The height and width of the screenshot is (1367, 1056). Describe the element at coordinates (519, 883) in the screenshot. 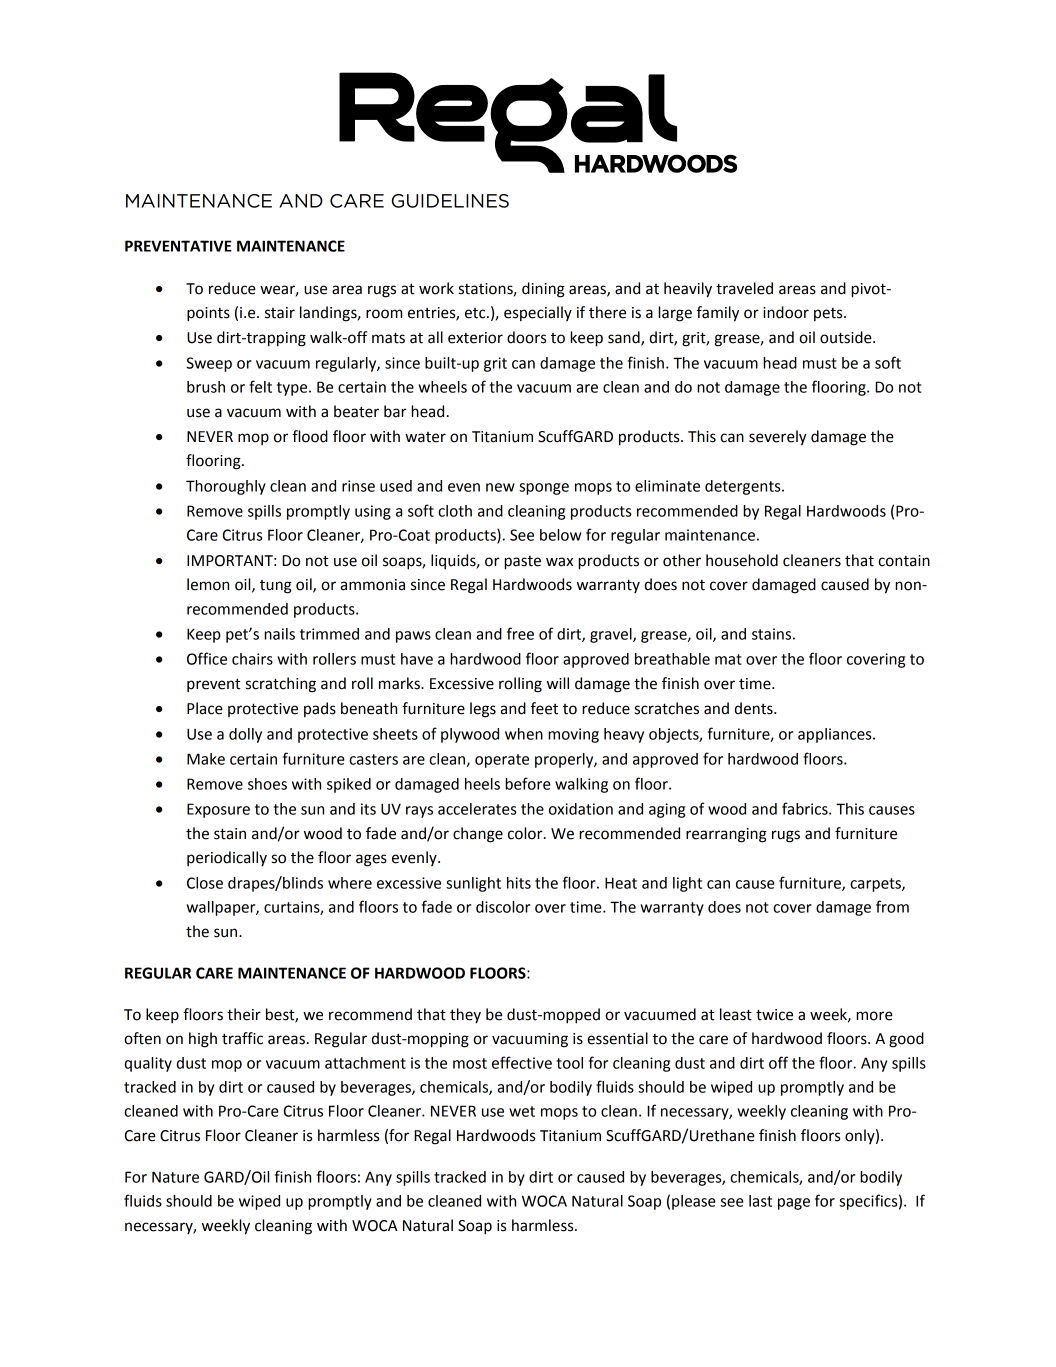

I see `hits` at that location.
